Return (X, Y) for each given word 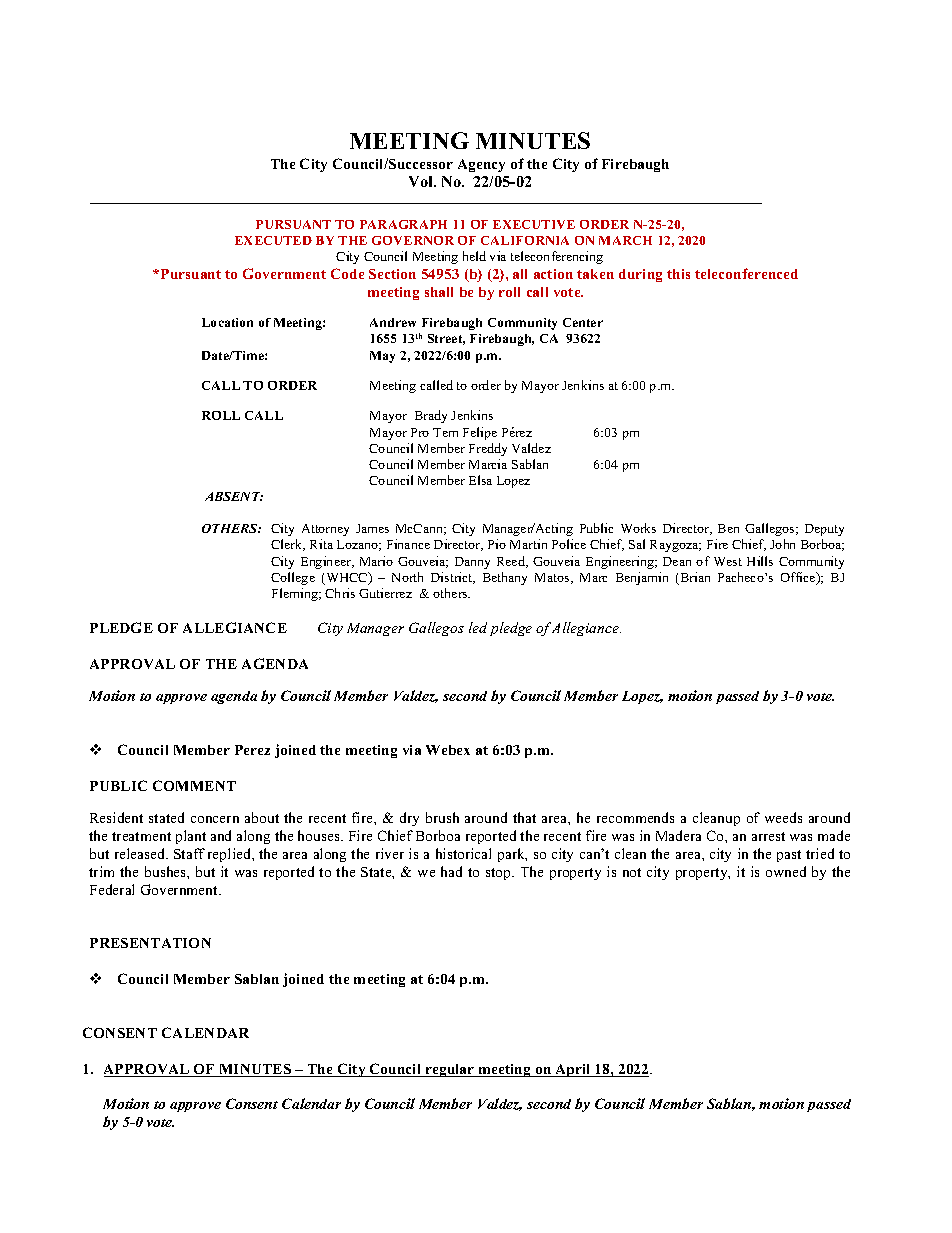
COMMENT (194, 785)
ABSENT (234, 496)
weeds (783, 817)
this (678, 274)
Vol (422, 181)
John (782, 544)
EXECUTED (273, 240)
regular (450, 1070)
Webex (448, 750)
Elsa (480, 480)
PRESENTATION (150, 943)
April (573, 1070)
